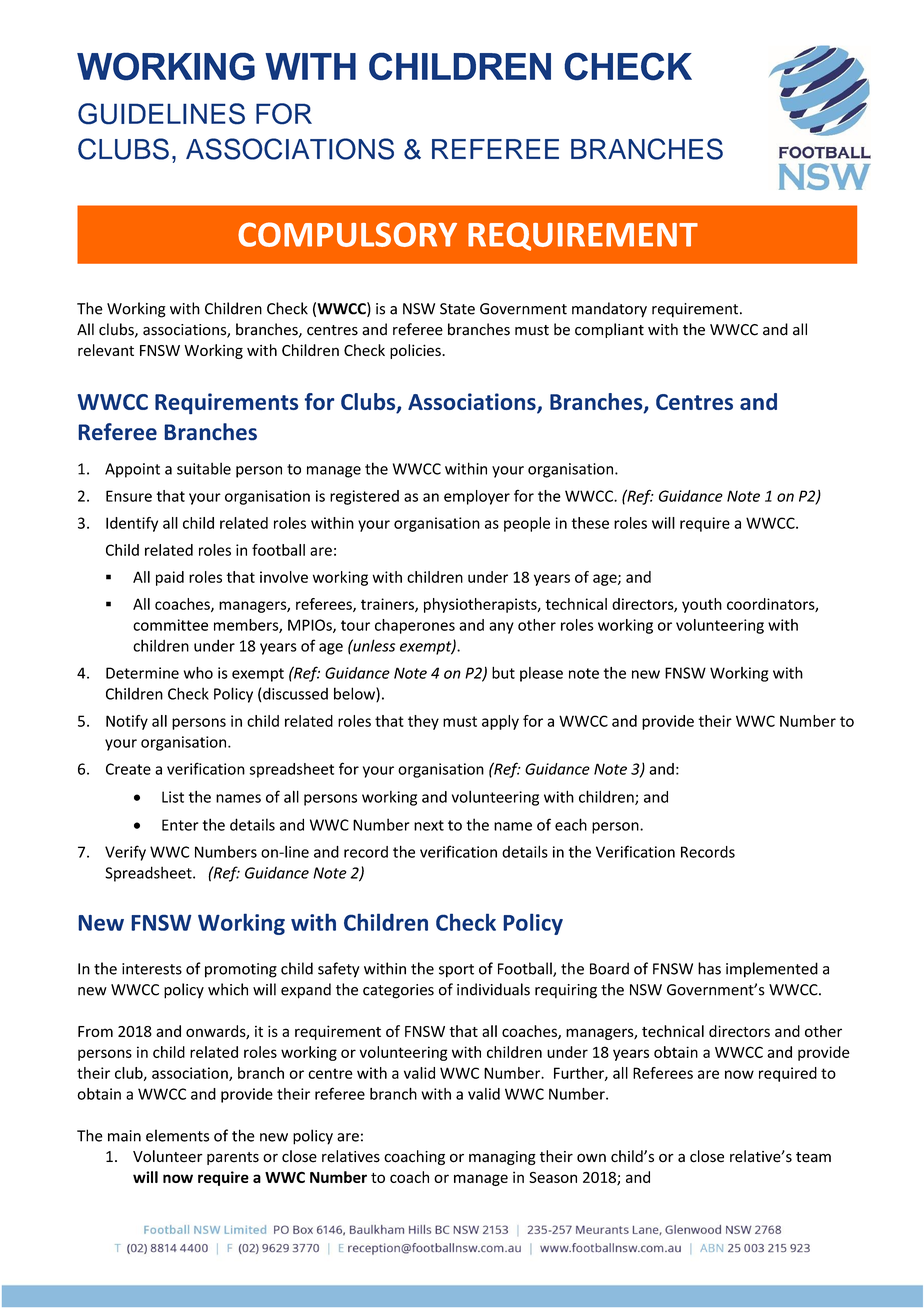 The height and width of the image is (1308, 924). What do you see at coordinates (106, 350) in the image?
I see `relevant` at bounding box center [106, 350].
